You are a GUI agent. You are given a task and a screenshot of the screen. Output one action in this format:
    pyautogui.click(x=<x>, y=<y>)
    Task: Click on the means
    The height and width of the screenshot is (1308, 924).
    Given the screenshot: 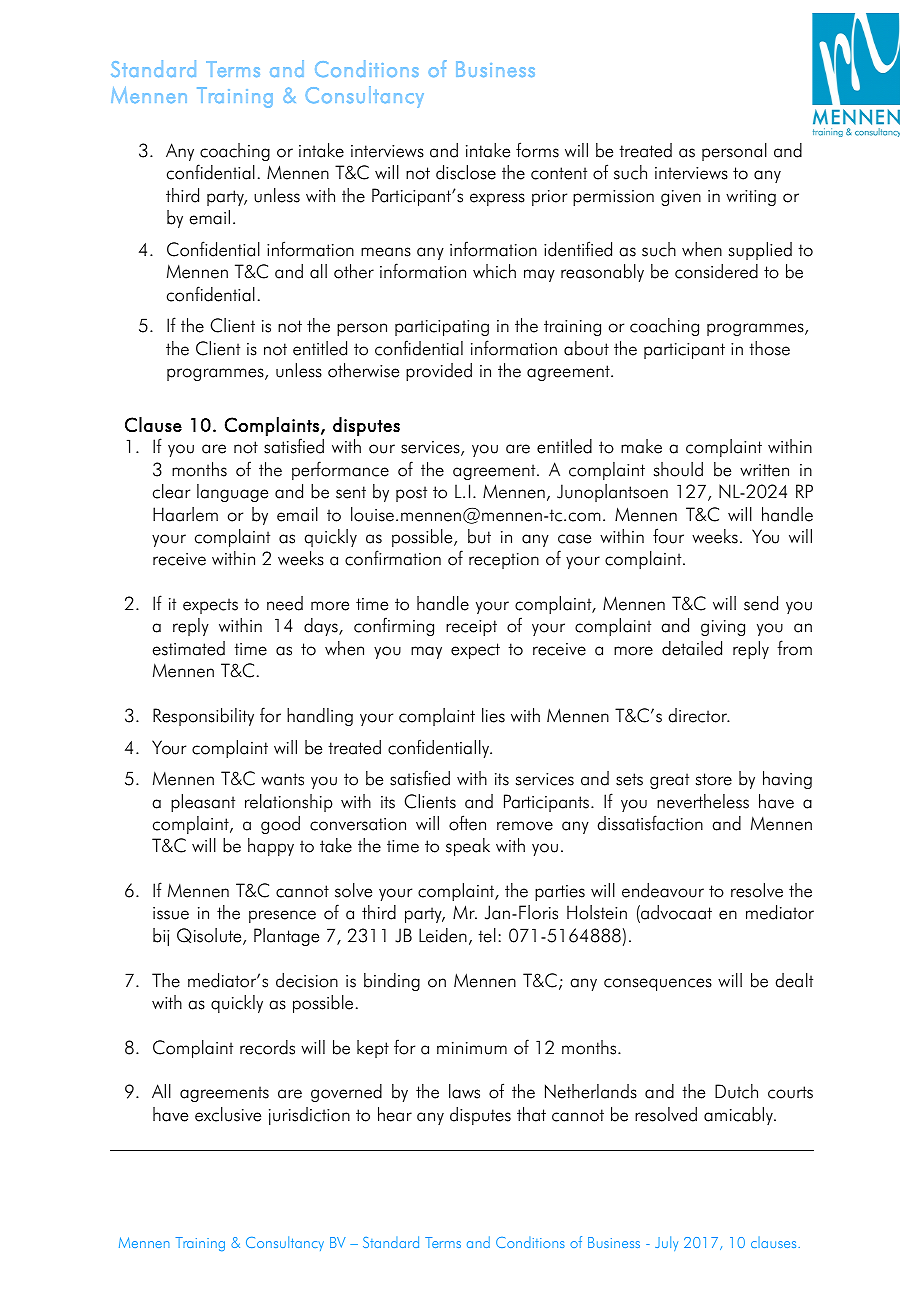 What is the action you would take?
    pyautogui.click(x=386, y=252)
